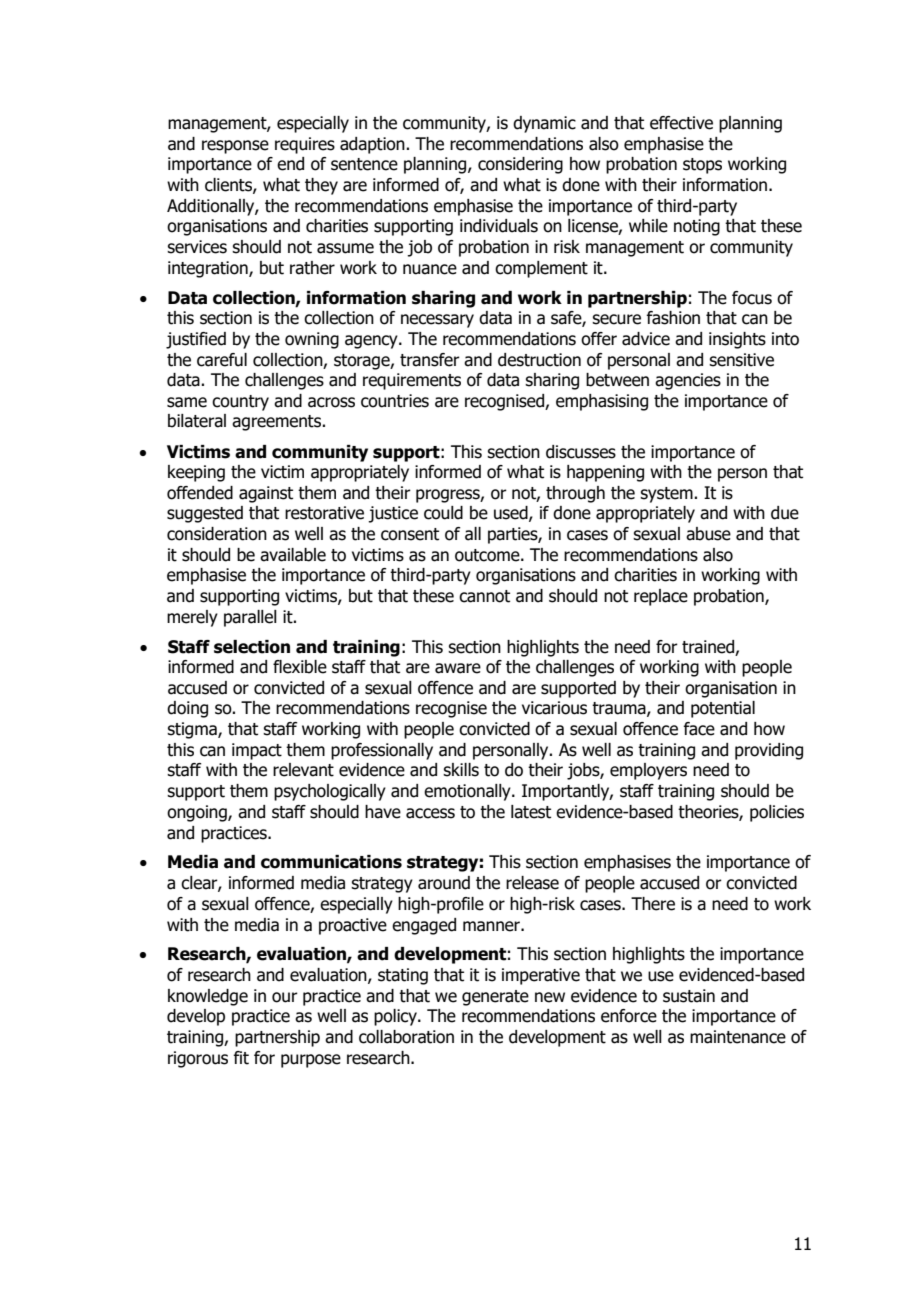 The width and height of the image is (924, 1309). What do you see at coordinates (458, 668) in the image?
I see `aware` at bounding box center [458, 668].
